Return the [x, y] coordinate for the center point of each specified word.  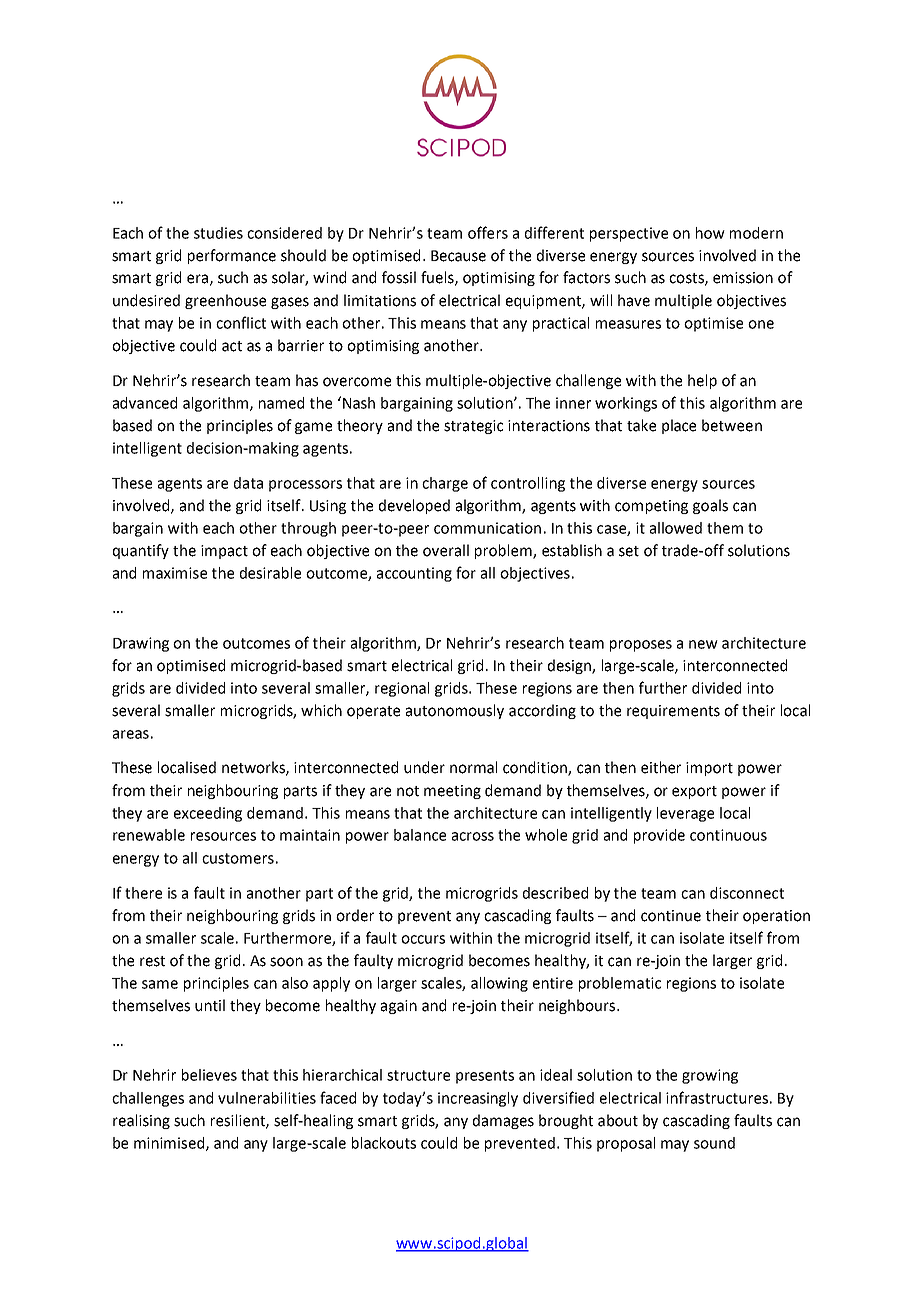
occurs [423, 939]
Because [458, 256]
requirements [673, 712]
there [143, 893]
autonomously [455, 711]
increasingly [478, 1099]
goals [710, 506]
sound [714, 1143]
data [248, 483]
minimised [170, 1144]
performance [232, 256]
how [710, 233]
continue [671, 916]
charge [445, 484]
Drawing [141, 644]
